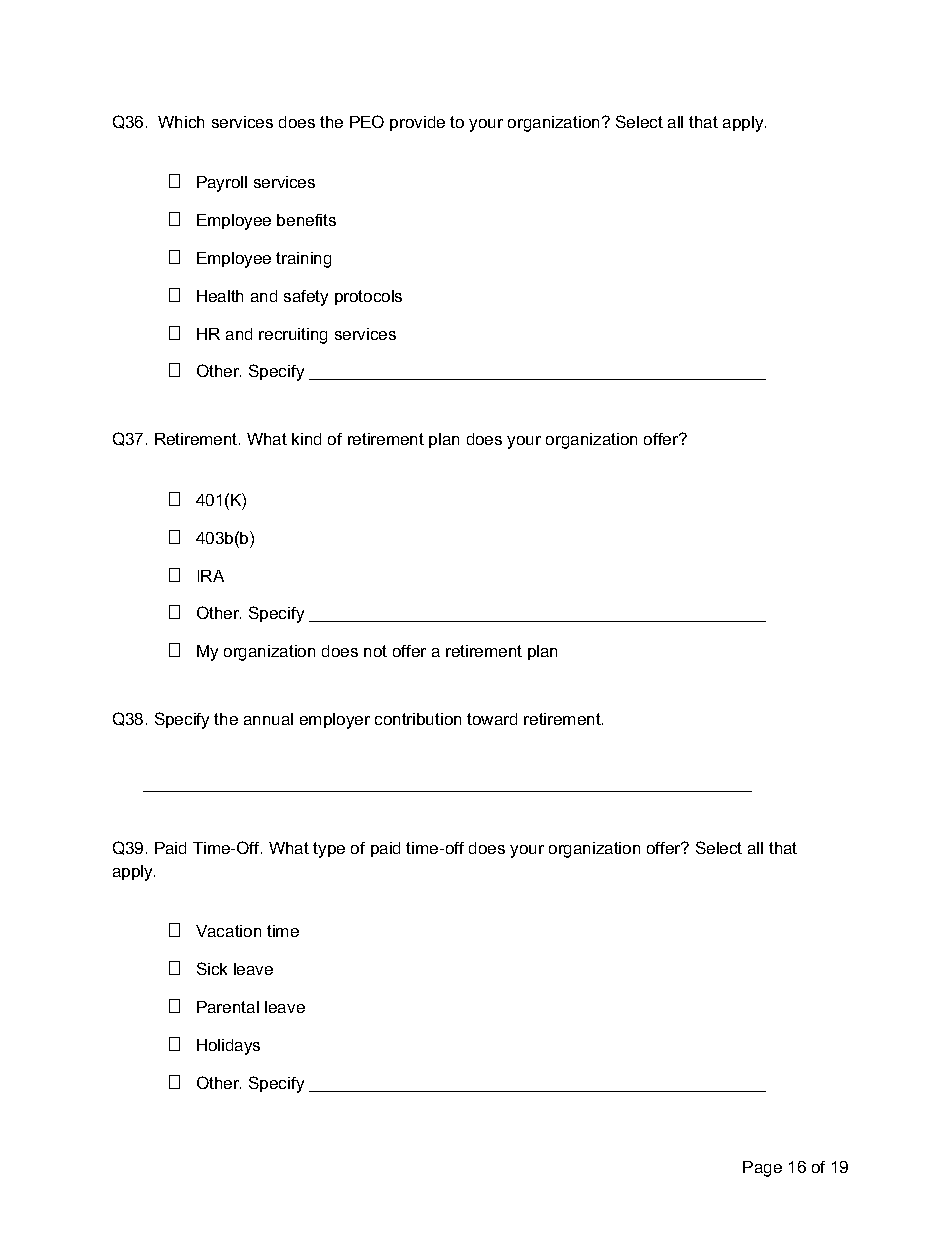  Describe the element at coordinates (306, 298) in the document. I see `safety` at that location.
